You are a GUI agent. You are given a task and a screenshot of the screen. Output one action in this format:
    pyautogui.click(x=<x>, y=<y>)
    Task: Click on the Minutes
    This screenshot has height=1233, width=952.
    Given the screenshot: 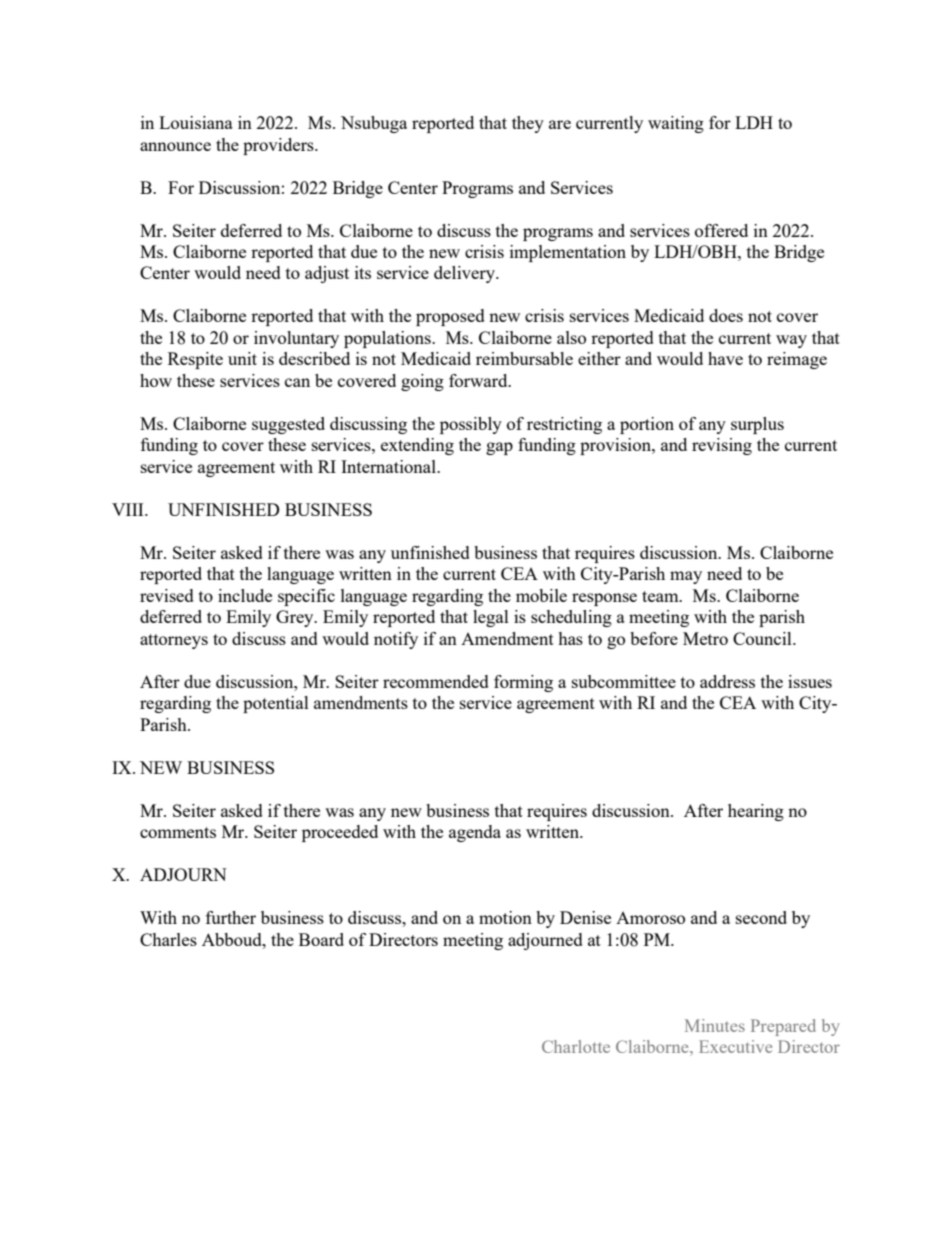 What is the action you would take?
    pyautogui.click(x=715, y=1025)
